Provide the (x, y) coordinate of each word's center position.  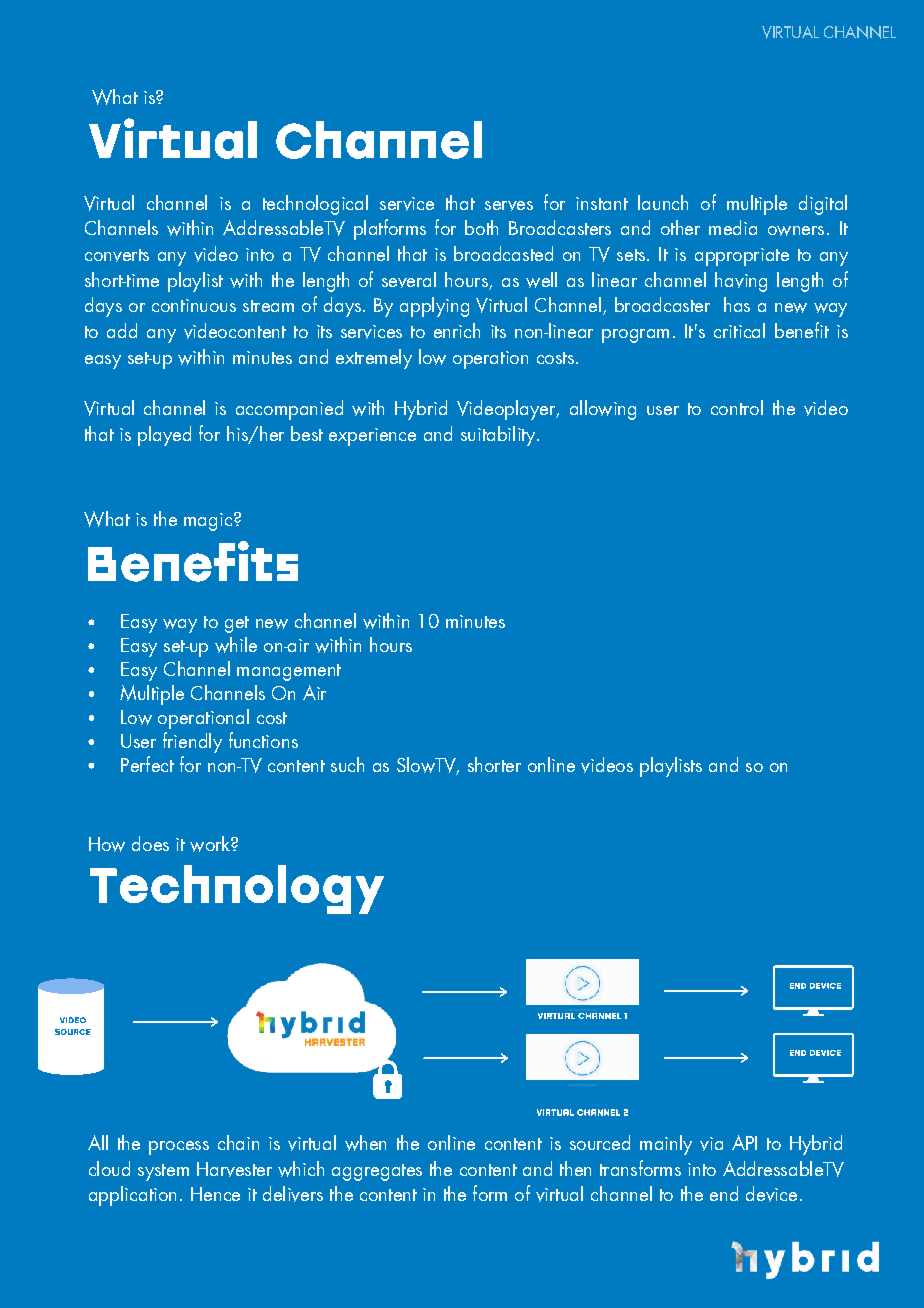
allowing (603, 410)
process (179, 1148)
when (365, 1143)
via (711, 1144)
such (347, 764)
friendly (192, 742)
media (733, 227)
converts (117, 255)
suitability (499, 436)
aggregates (377, 1172)
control (737, 407)
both (481, 227)
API (744, 1142)
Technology (237, 889)
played (164, 436)
